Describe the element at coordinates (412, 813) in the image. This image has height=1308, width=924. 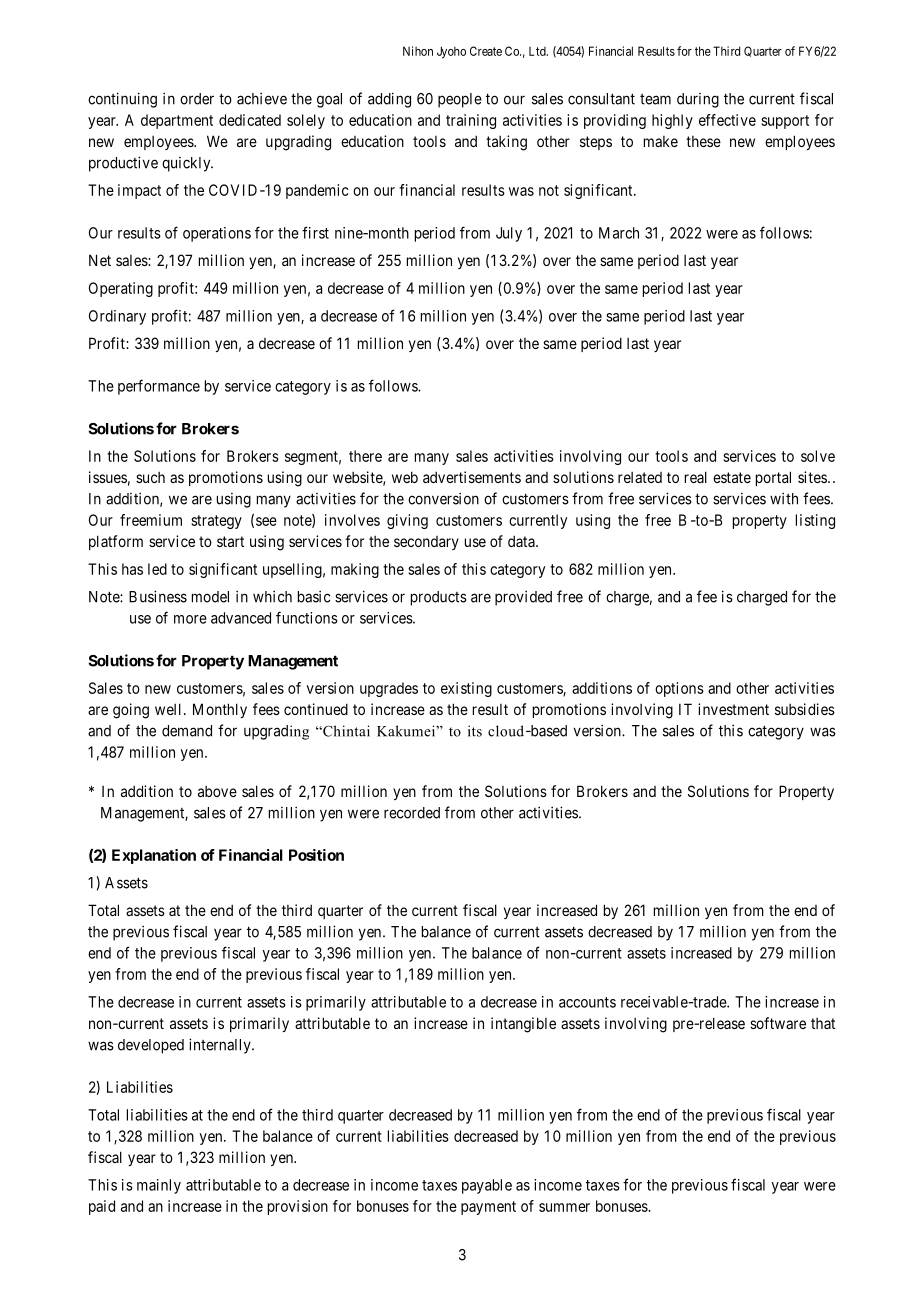
I see `recorded` at that location.
